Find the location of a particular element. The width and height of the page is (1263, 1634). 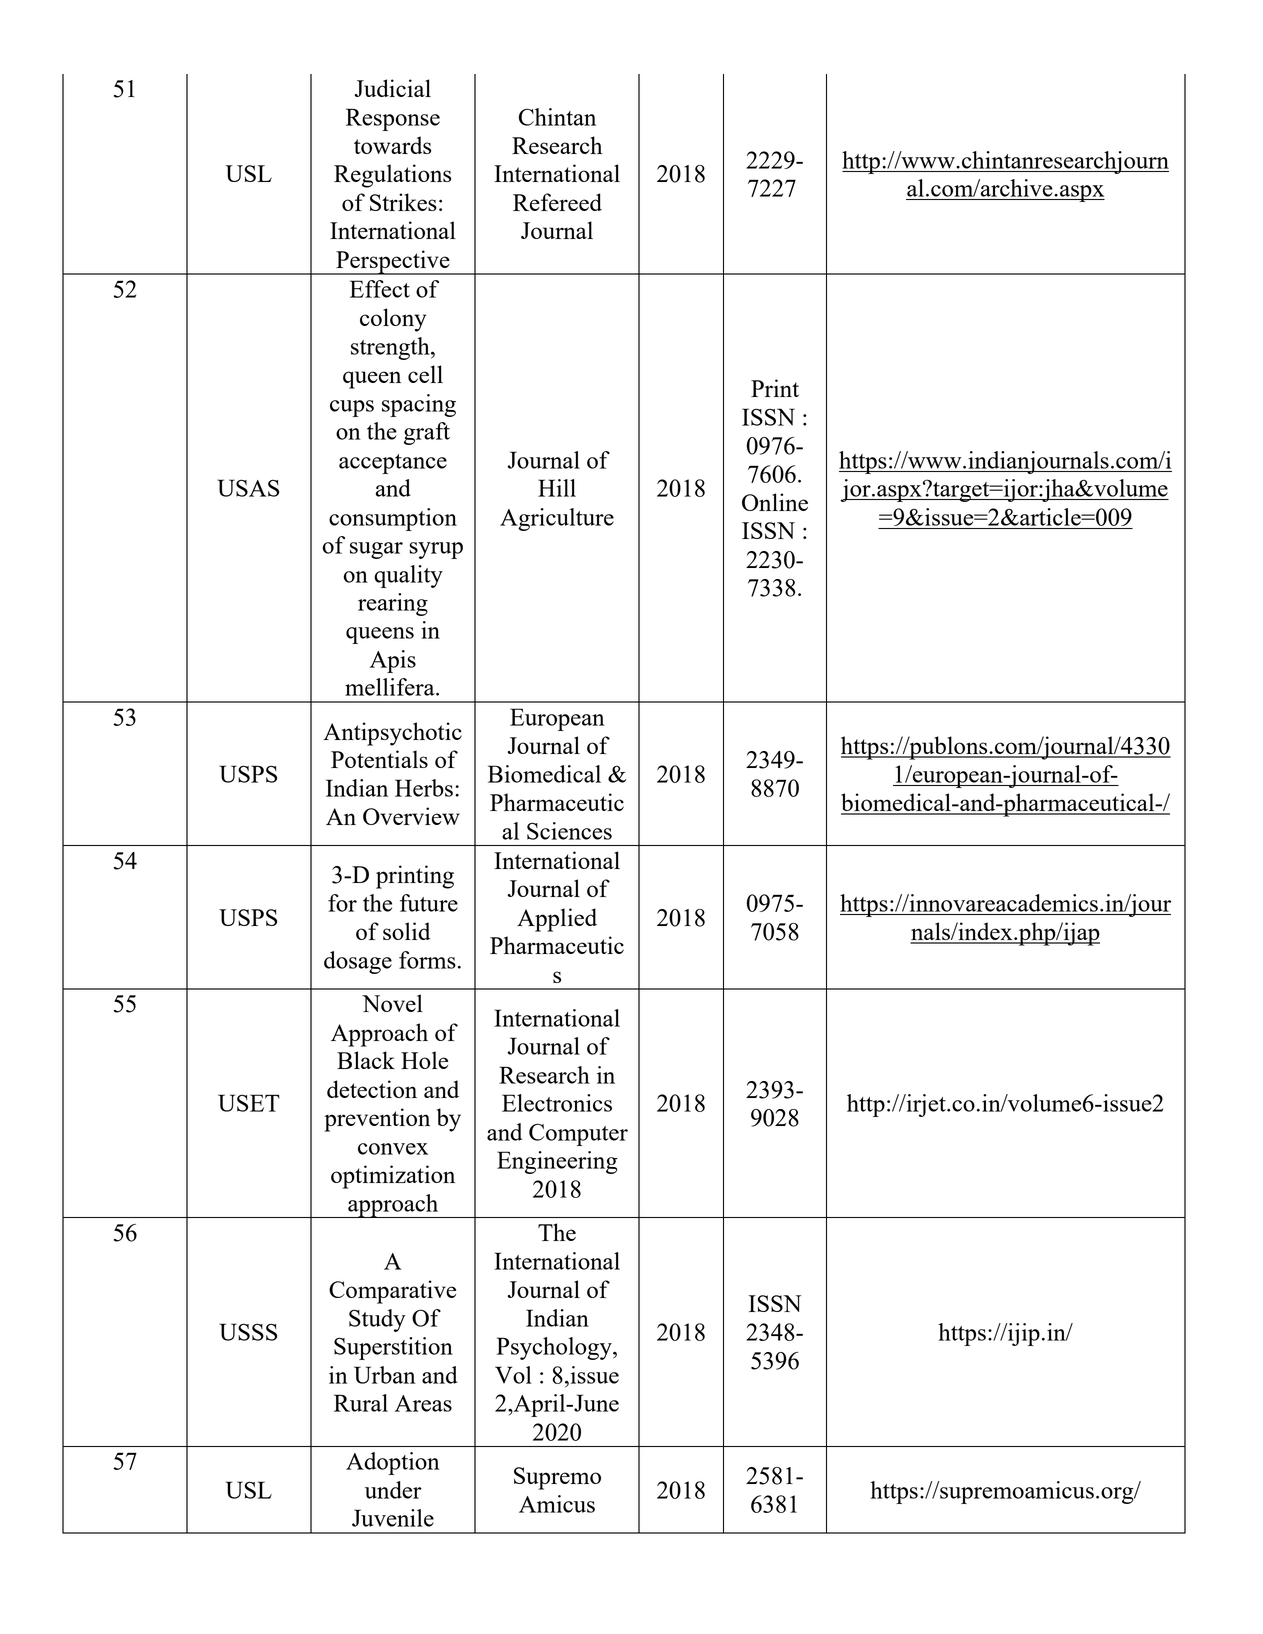

Computer is located at coordinates (578, 1134).
